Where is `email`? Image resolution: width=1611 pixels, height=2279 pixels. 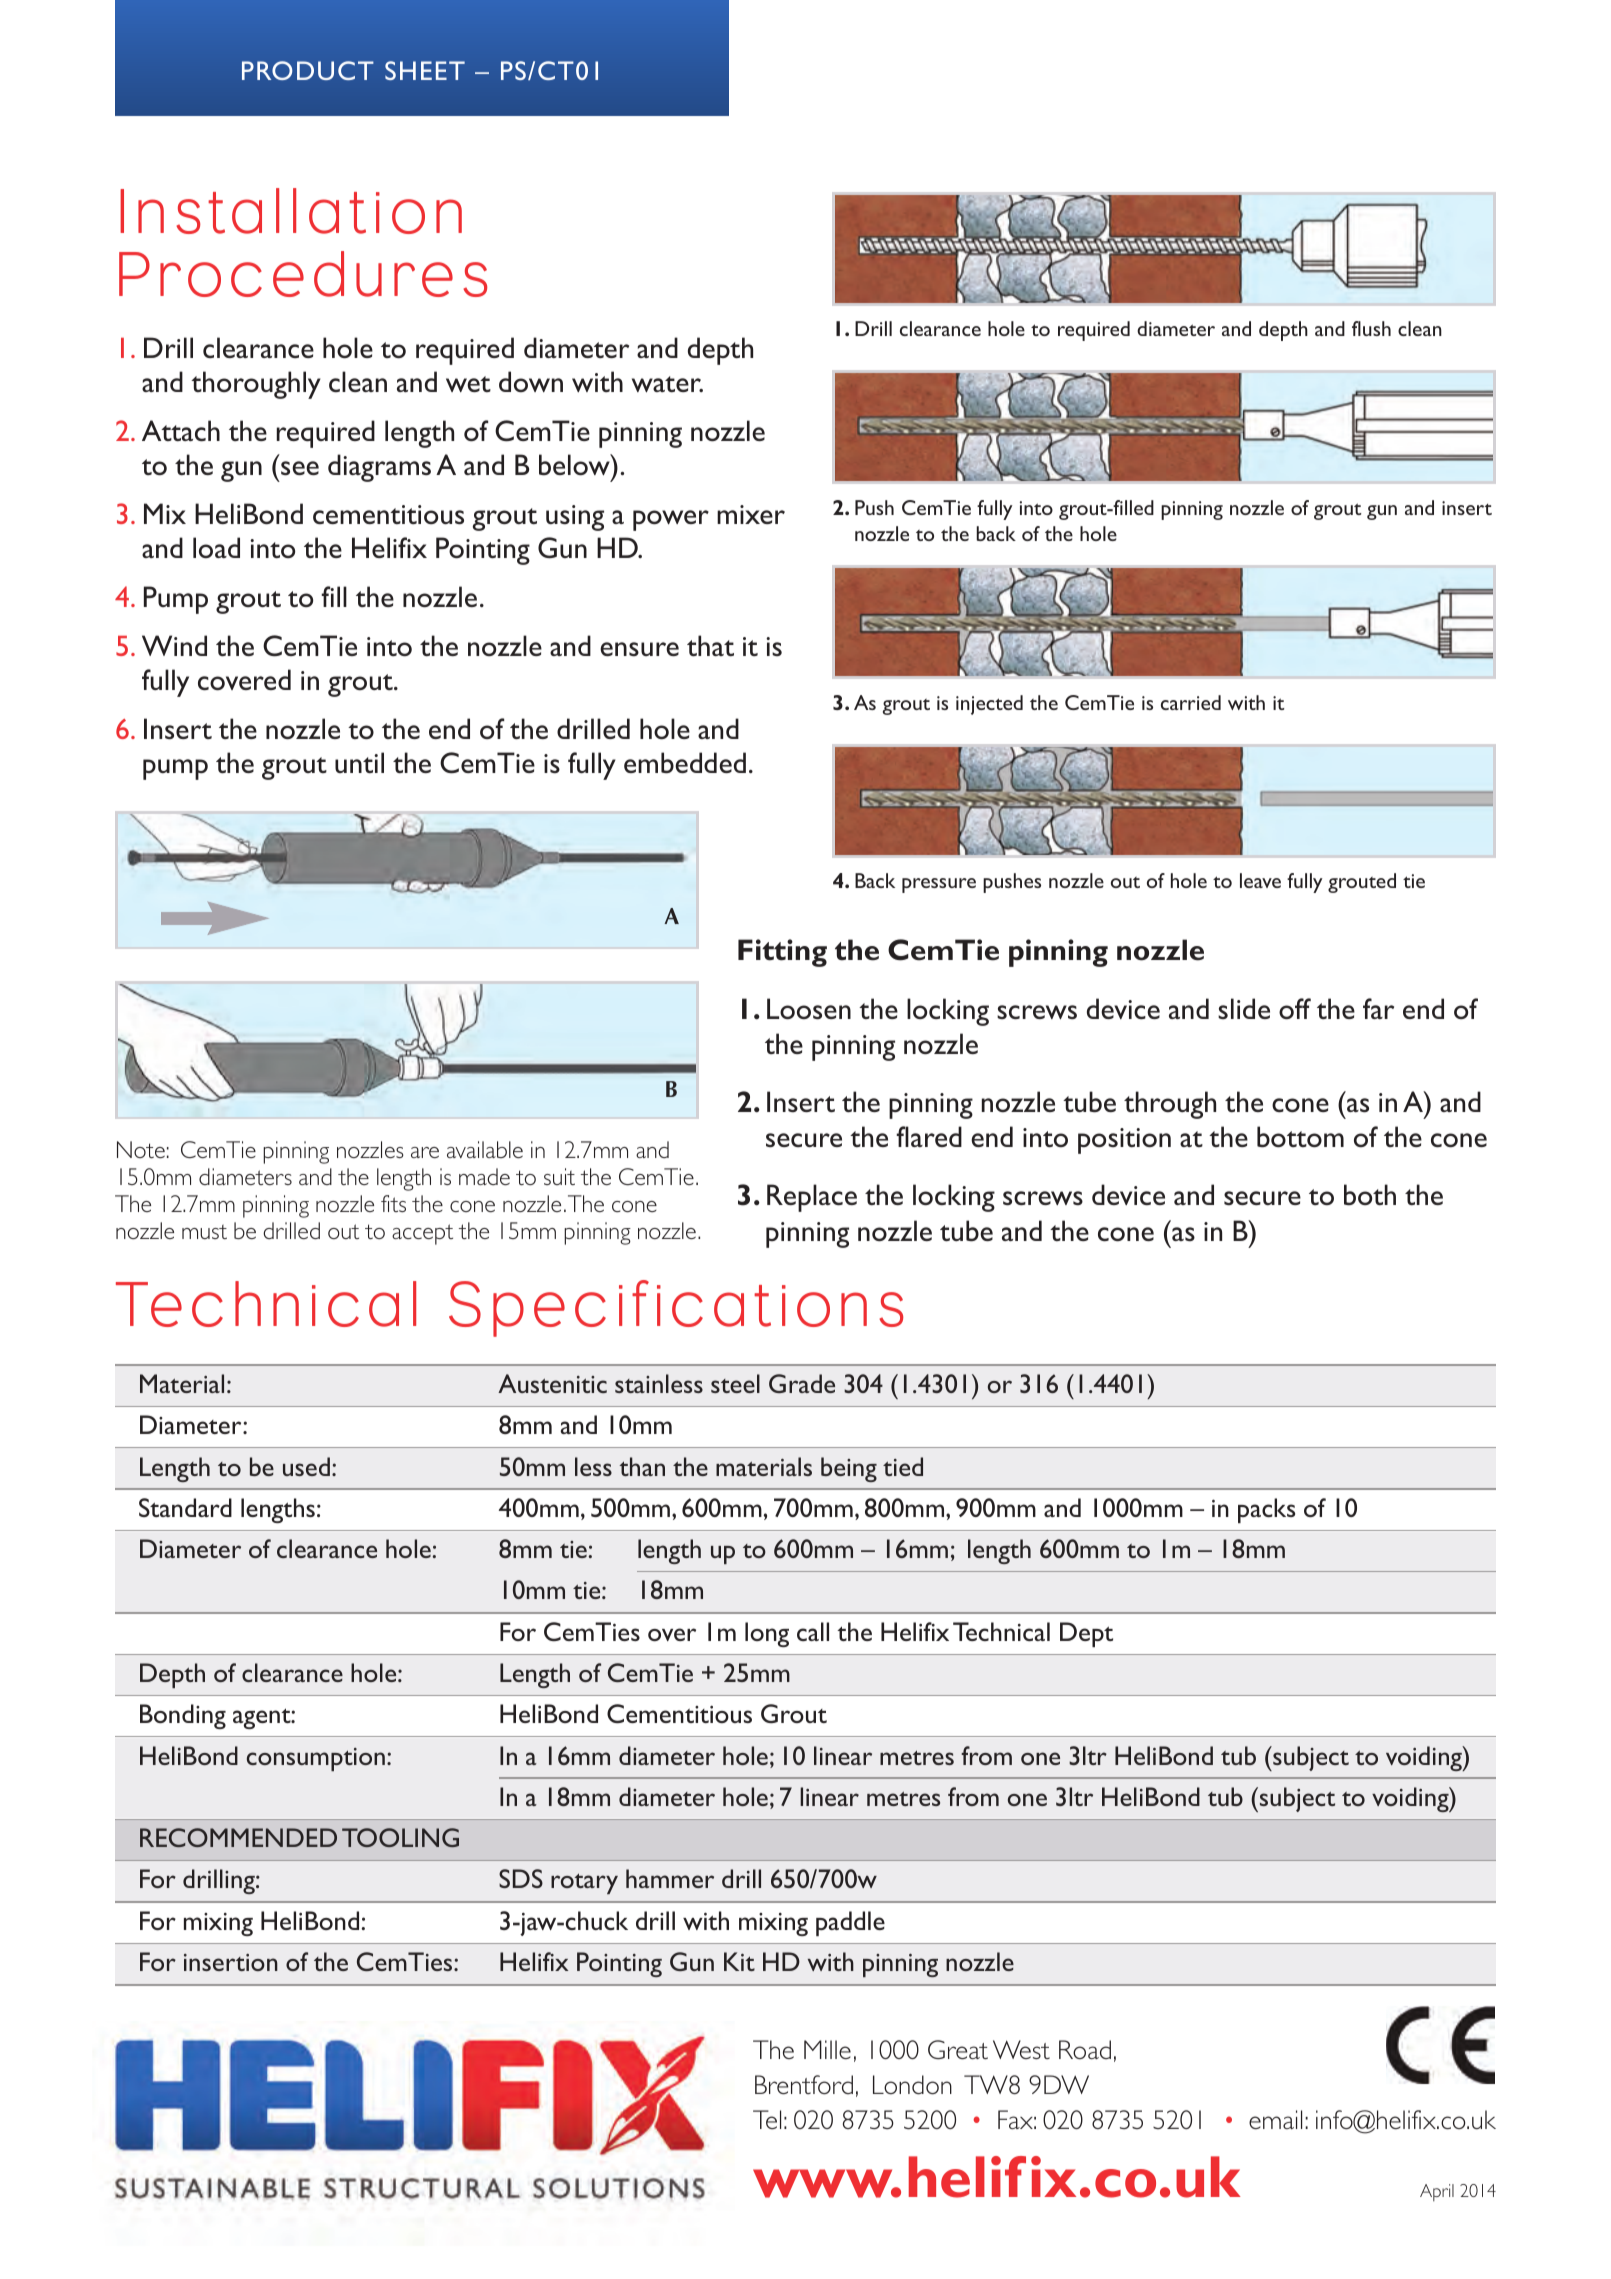
email is located at coordinates (1275, 2119).
